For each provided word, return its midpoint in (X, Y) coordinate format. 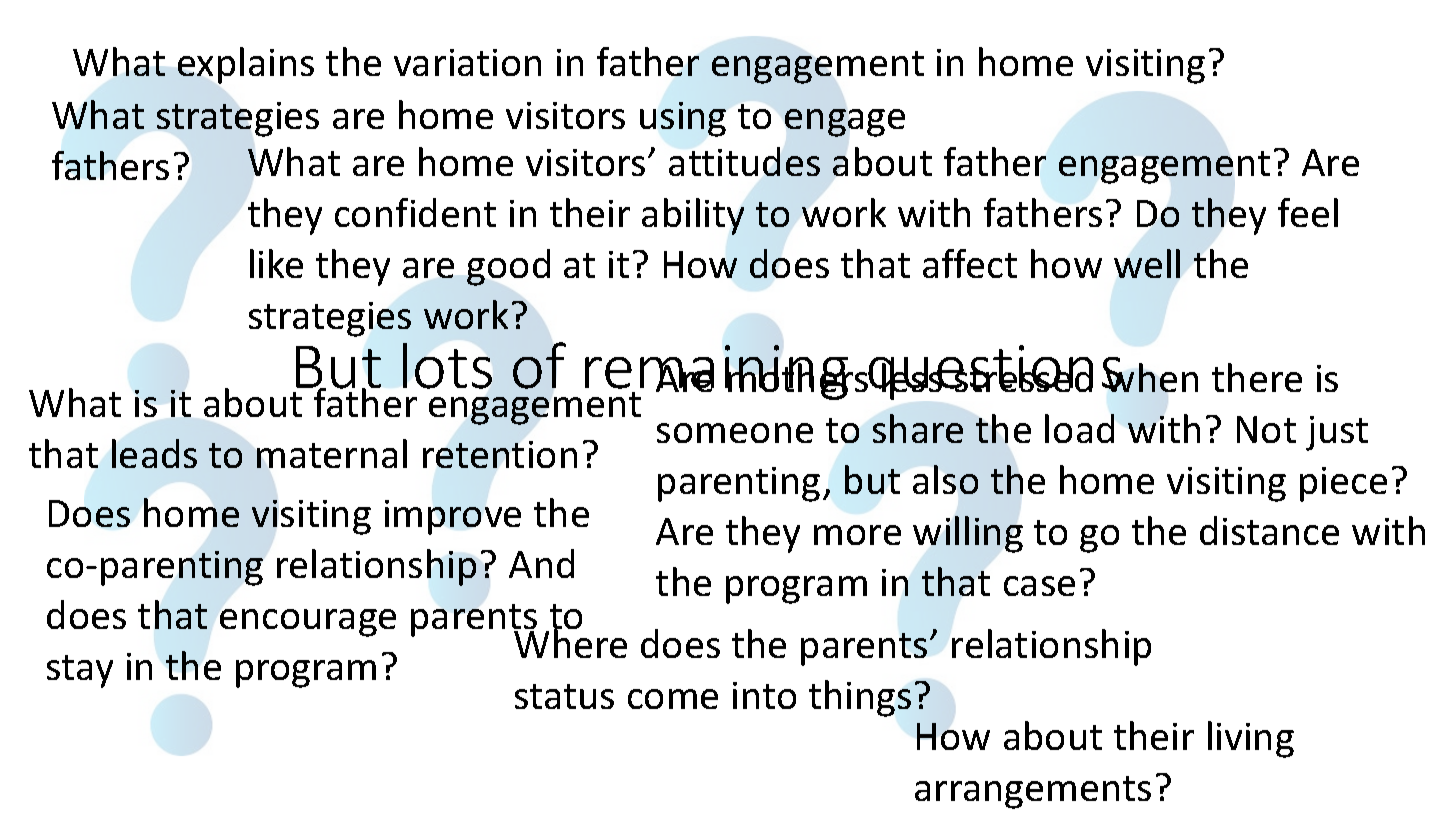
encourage (308, 623)
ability (693, 216)
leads (154, 453)
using (683, 119)
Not (1266, 429)
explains (246, 65)
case (1039, 586)
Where (570, 643)
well (1147, 263)
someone (735, 433)
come (673, 699)
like (276, 263)
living (1251, 739)
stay (80, 671)
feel (1308, 212)
